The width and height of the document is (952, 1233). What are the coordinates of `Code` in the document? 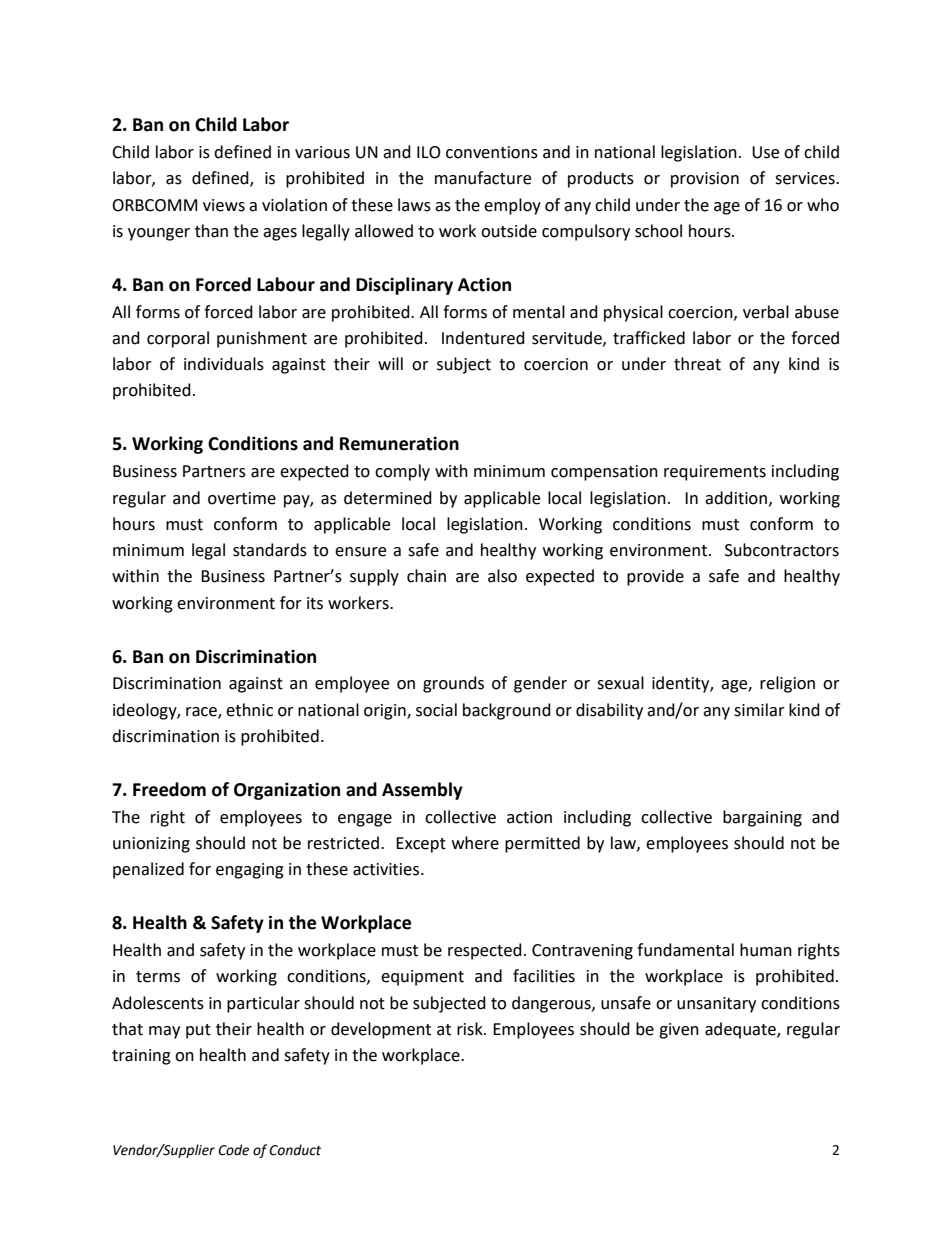 It's located at (233, 1150).
